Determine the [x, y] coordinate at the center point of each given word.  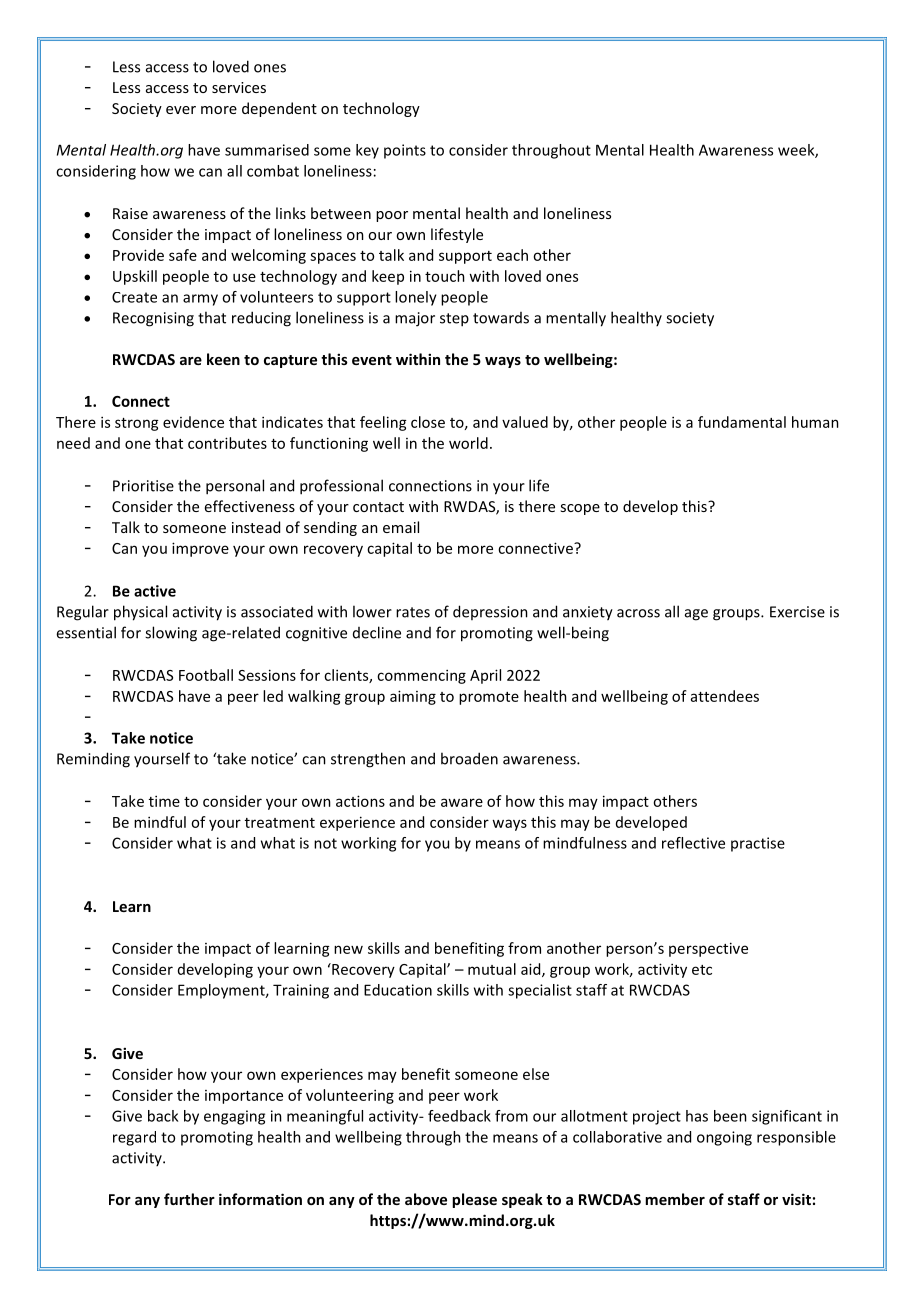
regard [134, 1138]
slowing [171, 634]
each [512, 255]
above [426, 1199]
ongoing [724, 1138]
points [405, 151]
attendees [725, 696]
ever [181, 110]
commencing [421, 676]
